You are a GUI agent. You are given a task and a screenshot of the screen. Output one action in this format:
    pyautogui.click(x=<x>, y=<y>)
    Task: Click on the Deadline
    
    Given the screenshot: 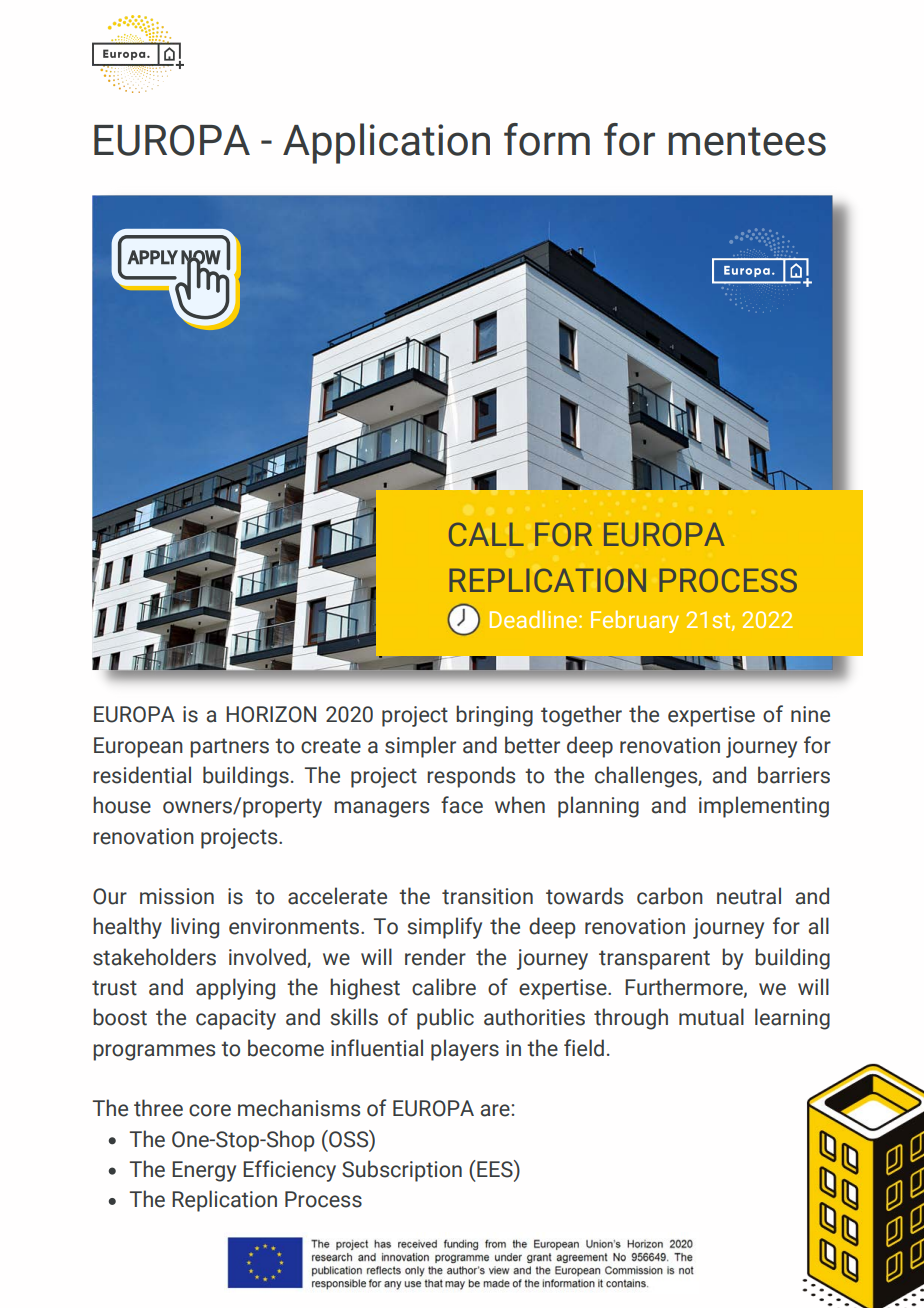 What is the action you would take?
    pyautogui.click(x=535, y=619)
